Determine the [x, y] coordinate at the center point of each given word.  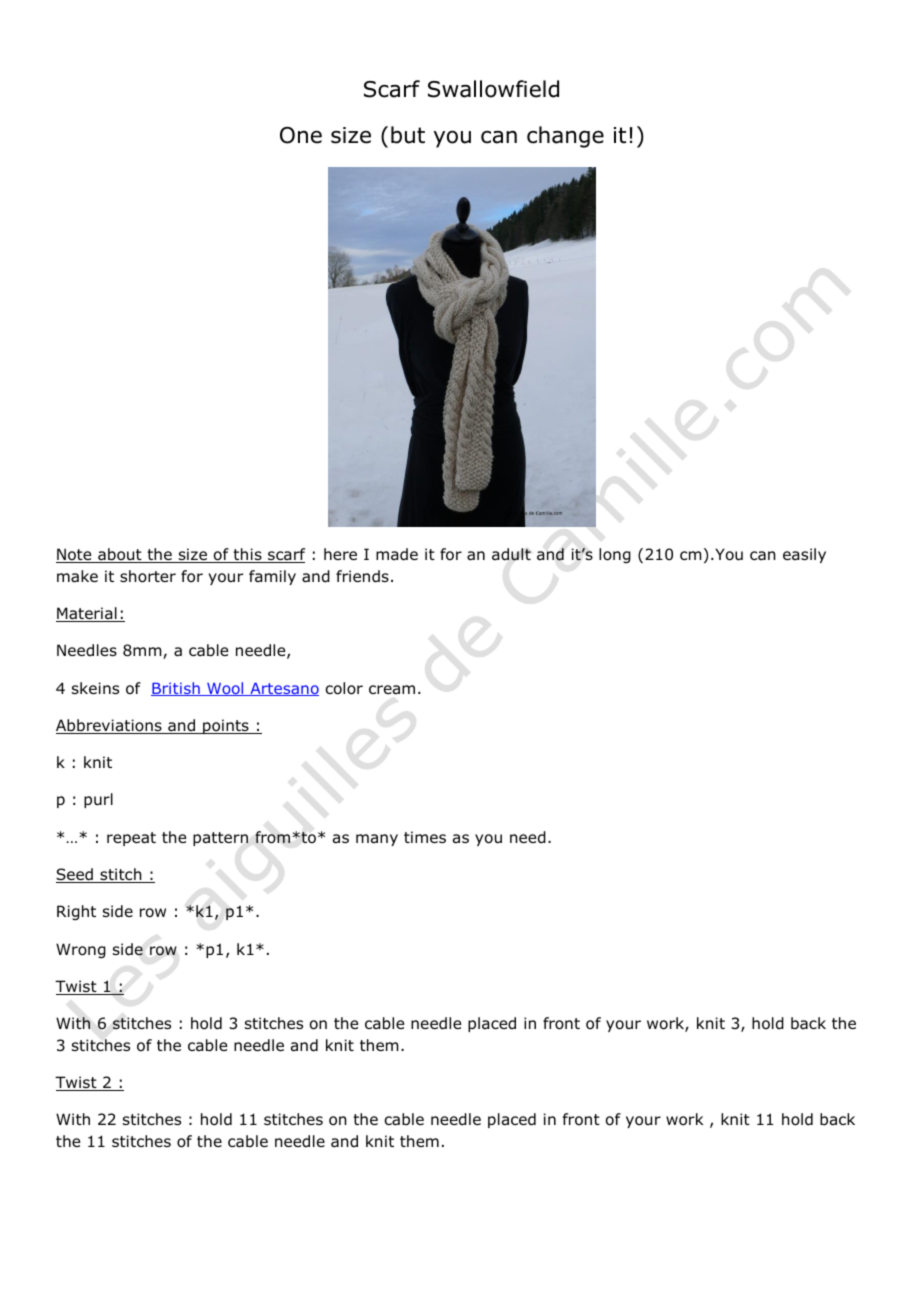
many [377, 840]
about [120, 555]
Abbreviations [110, 726]
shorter [148, 576]
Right [76, 912]
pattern [220, 839]
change [565, 137]
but [408, 135]
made [397, 554]
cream [392, 690]
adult [511, 554]
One [301, 135]
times [425, 837]
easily [804, 555]
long [615, 555]
